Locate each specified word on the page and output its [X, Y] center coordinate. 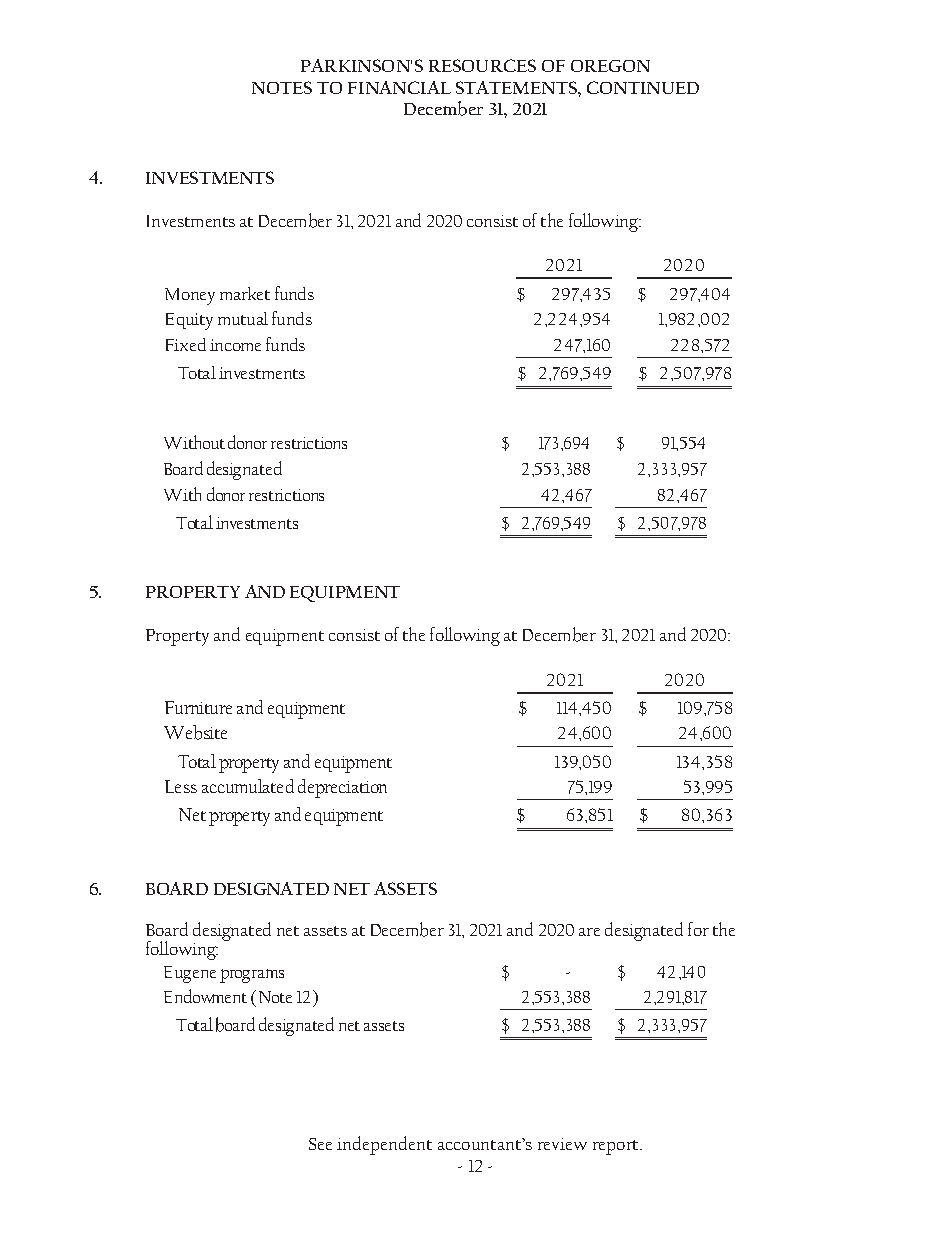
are [589, 932]
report [617, 1147]
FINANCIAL [399, 87]
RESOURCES [482, 65]
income [235, 345]
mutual [243, 318]
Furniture [198, 707]
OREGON [610, 66]
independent [384, 1145]
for [698, 929]
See [320, 1144]
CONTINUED [643, 87]
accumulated [248, 786]
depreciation [342, 788]
